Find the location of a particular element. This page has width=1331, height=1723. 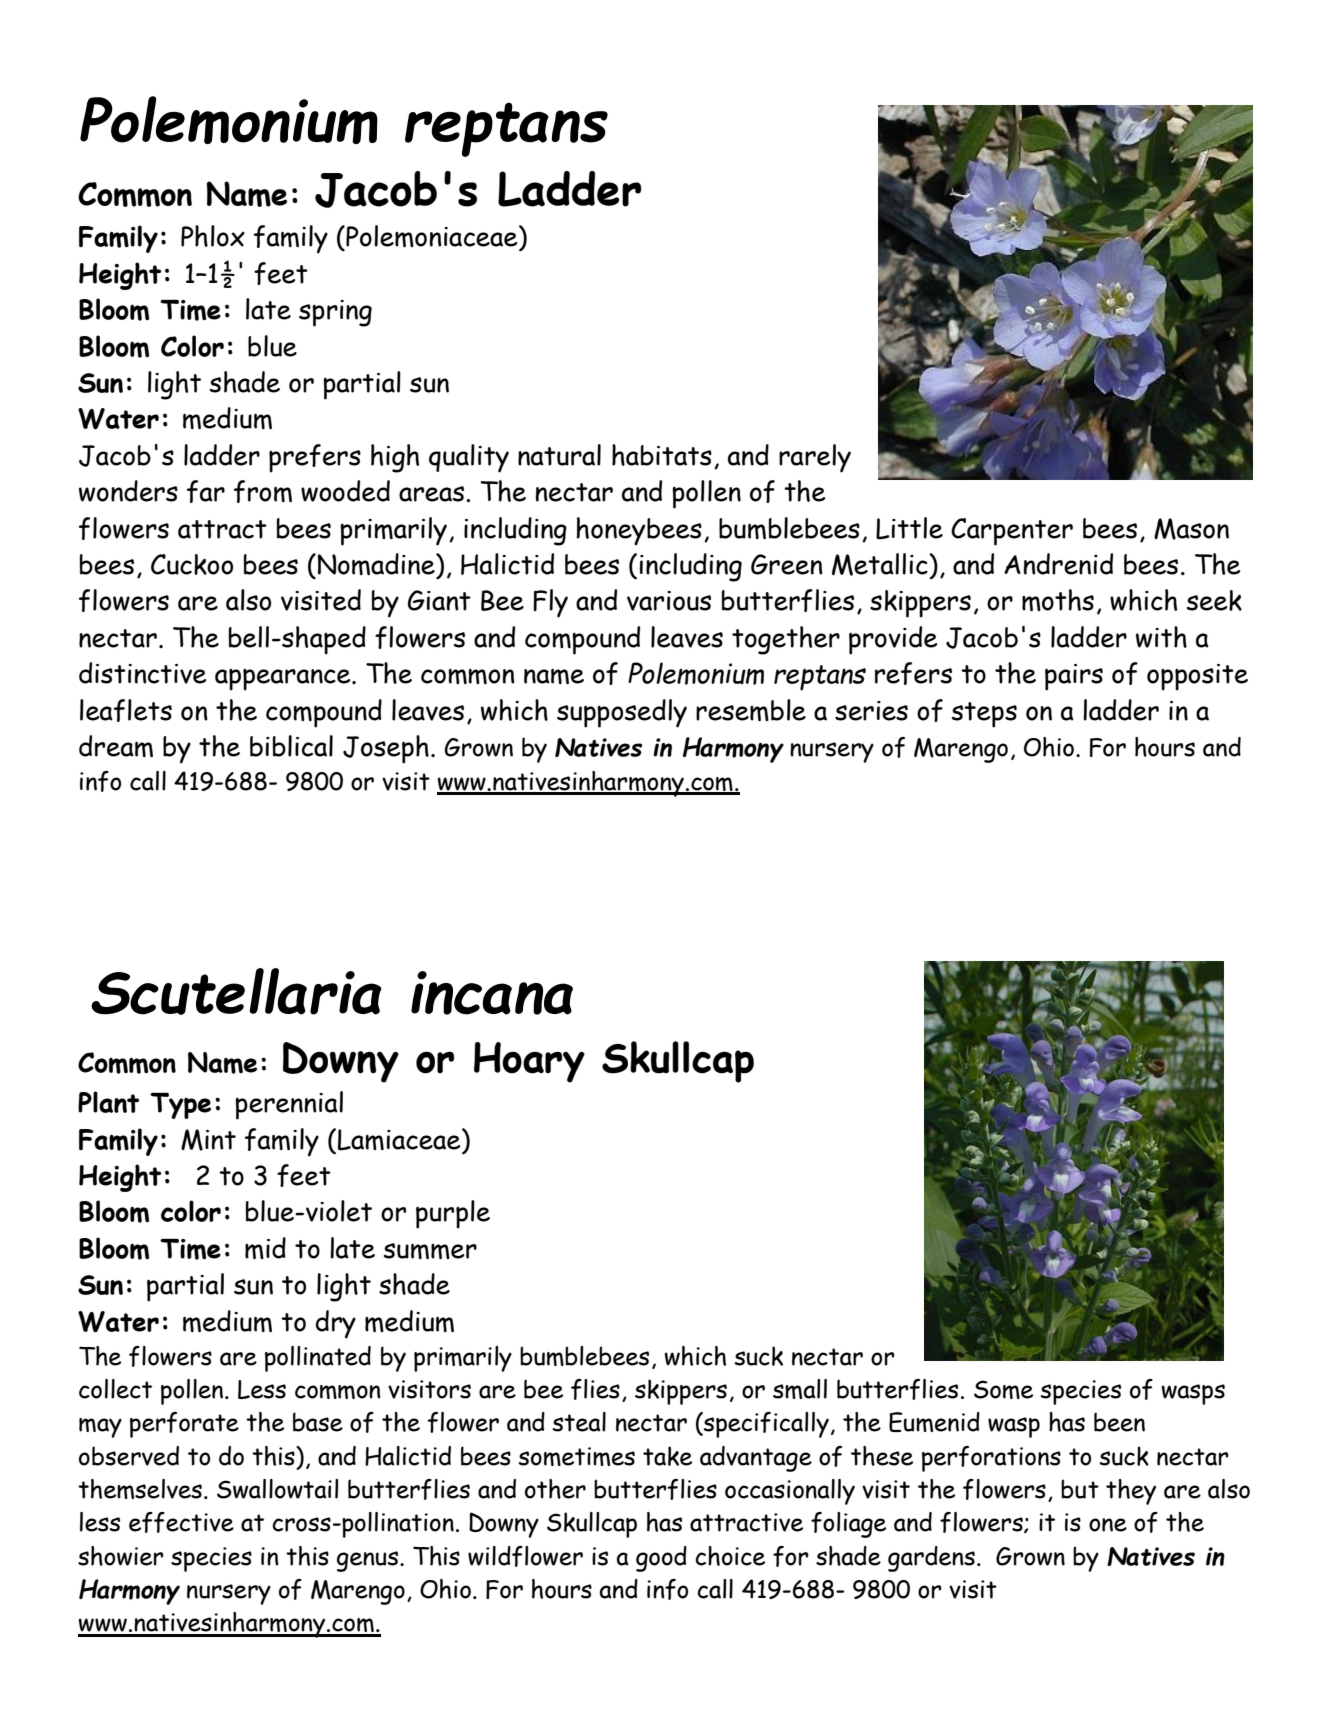

Phlox is located at coordinates (213, 236).
